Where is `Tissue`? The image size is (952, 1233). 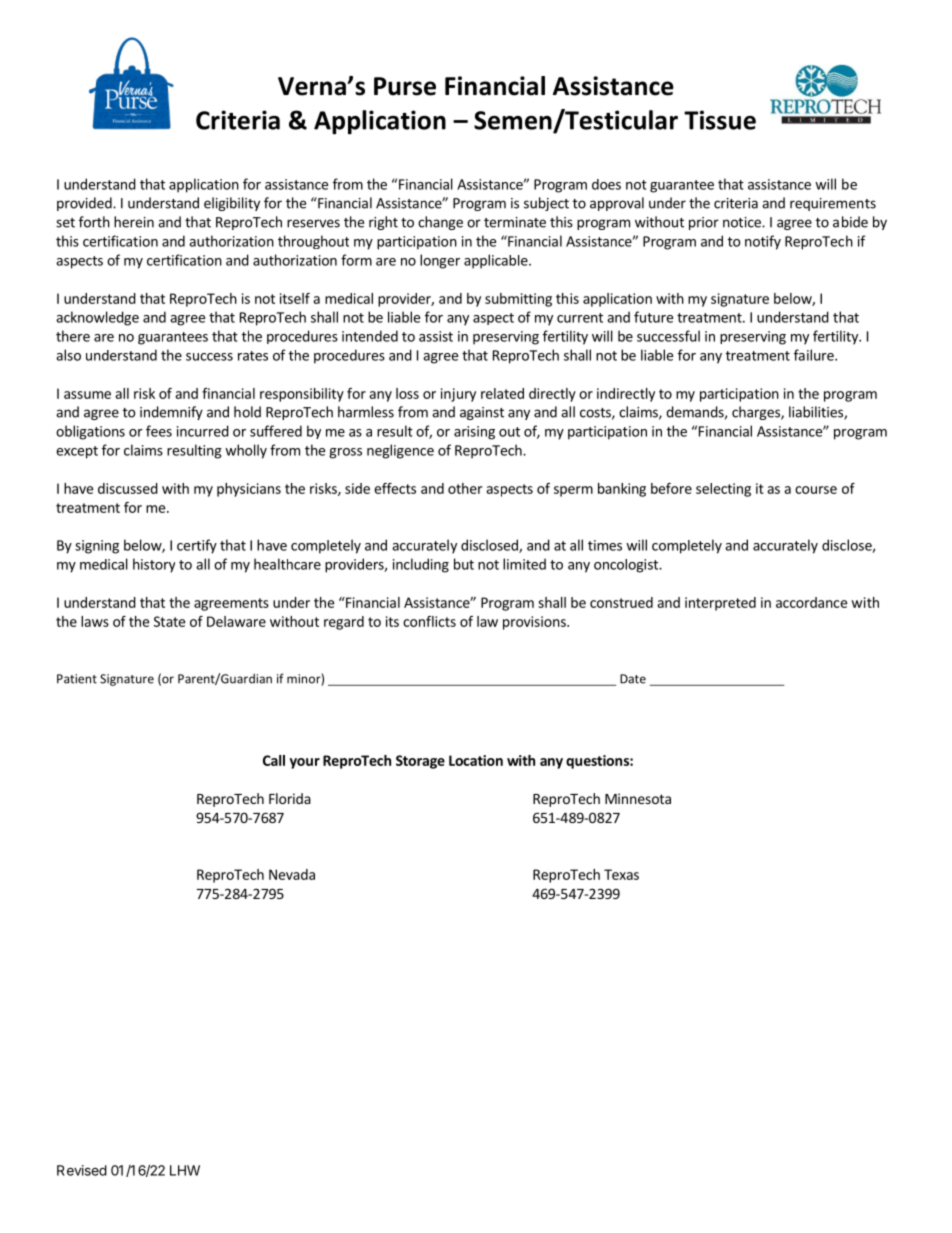 Tissue is located at coordinates (720, 120).
